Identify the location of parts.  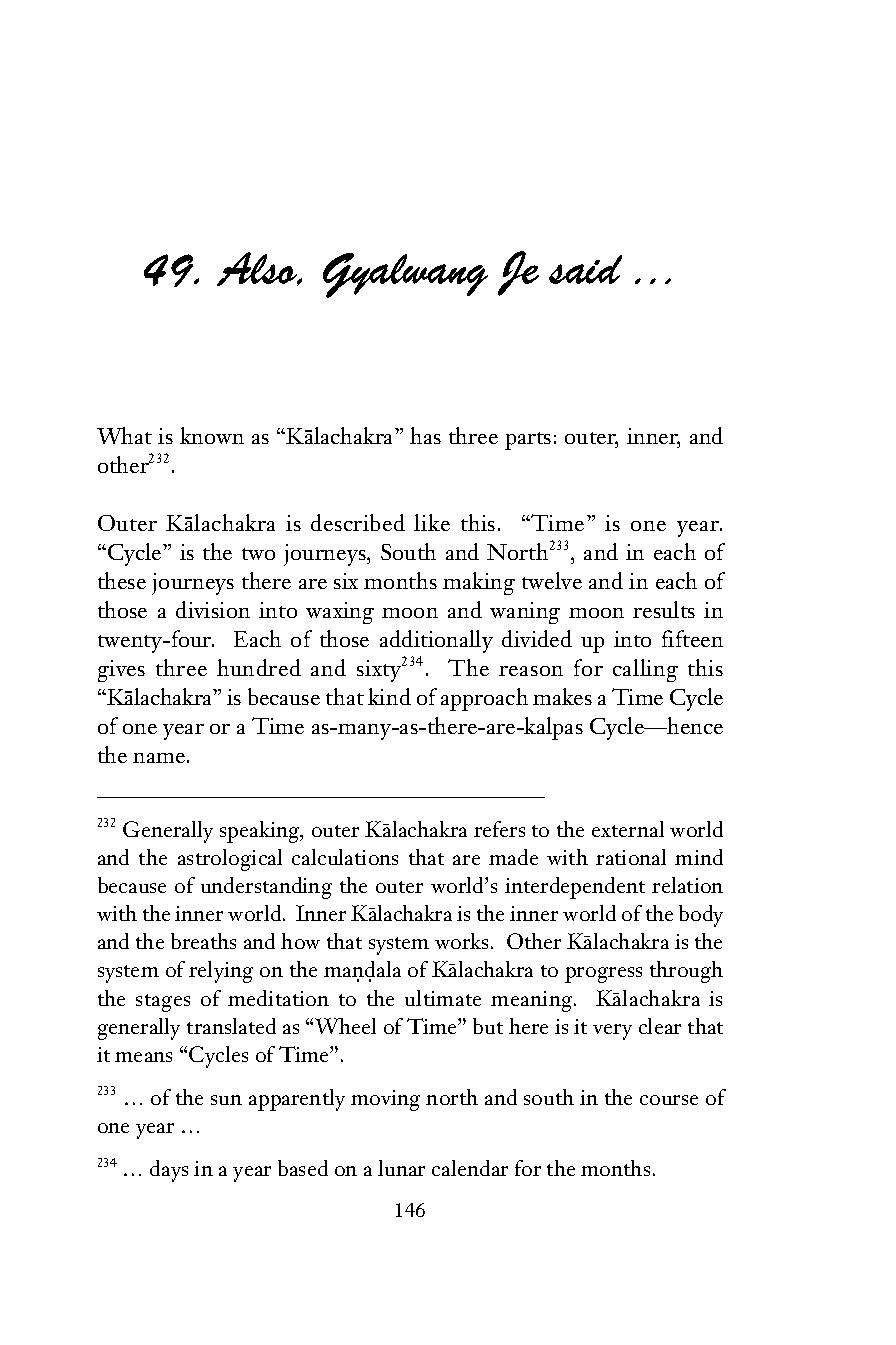
(528, 441).
